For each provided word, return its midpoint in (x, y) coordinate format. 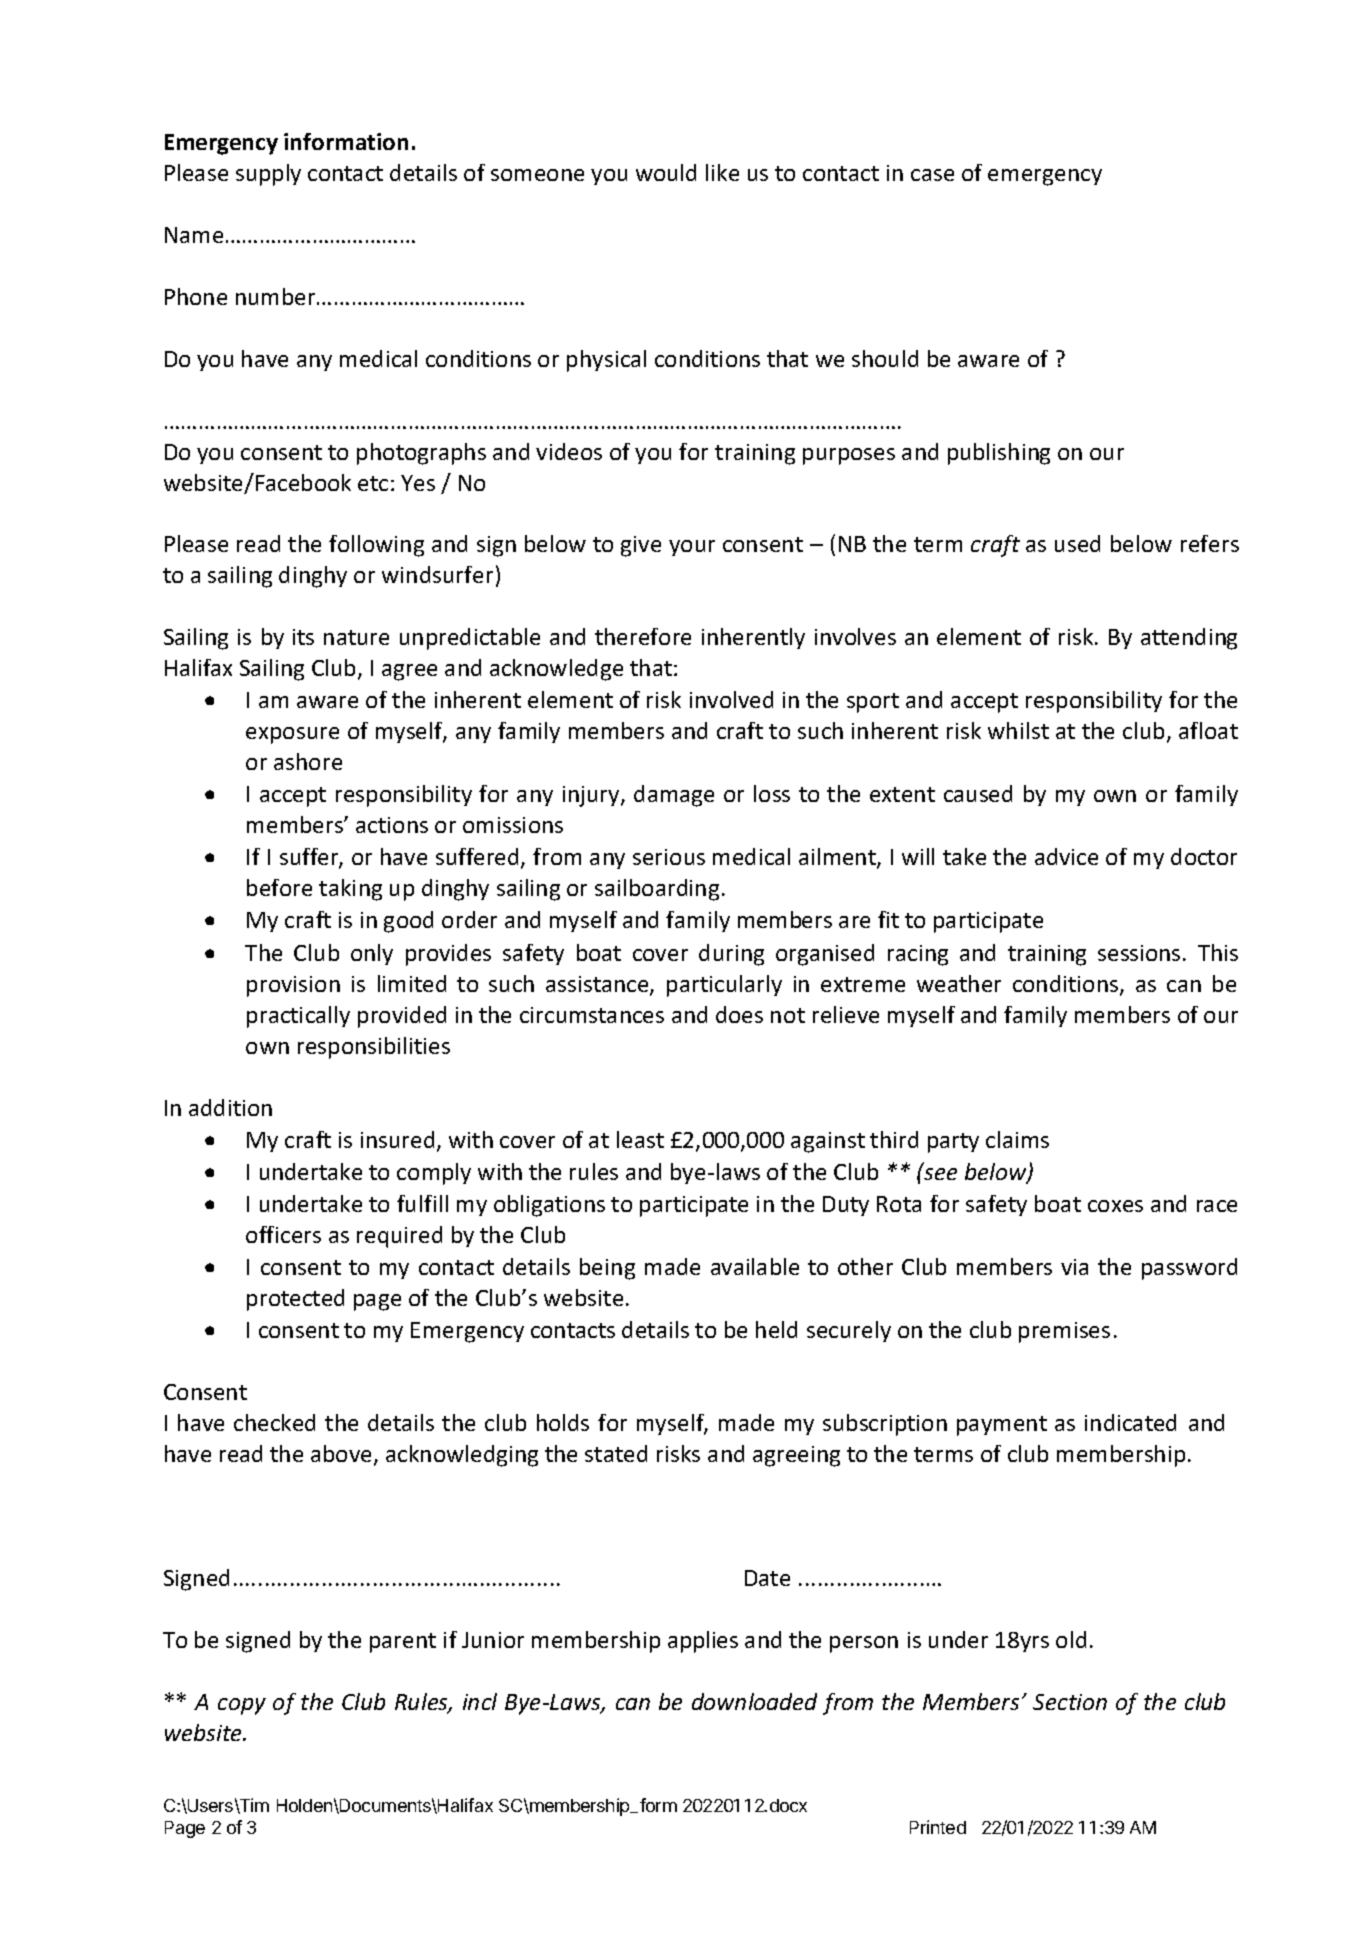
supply (268, 175)
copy (242, 1706)
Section (1070, 1702)
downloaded (754, 1701)
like (722, 172)
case (932, 175)
